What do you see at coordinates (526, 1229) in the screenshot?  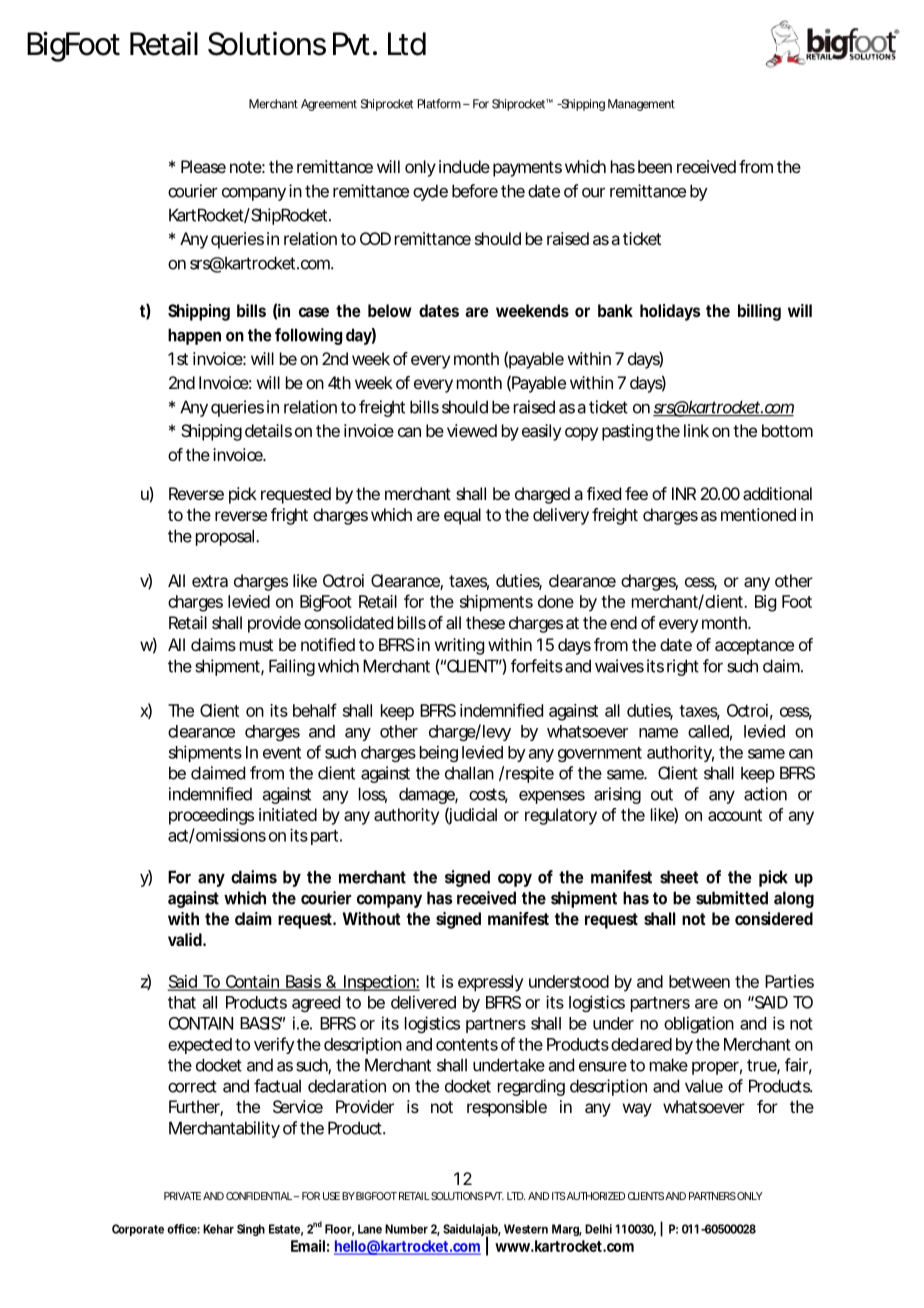 I see `Western` at bounding box center [526, 1229].
